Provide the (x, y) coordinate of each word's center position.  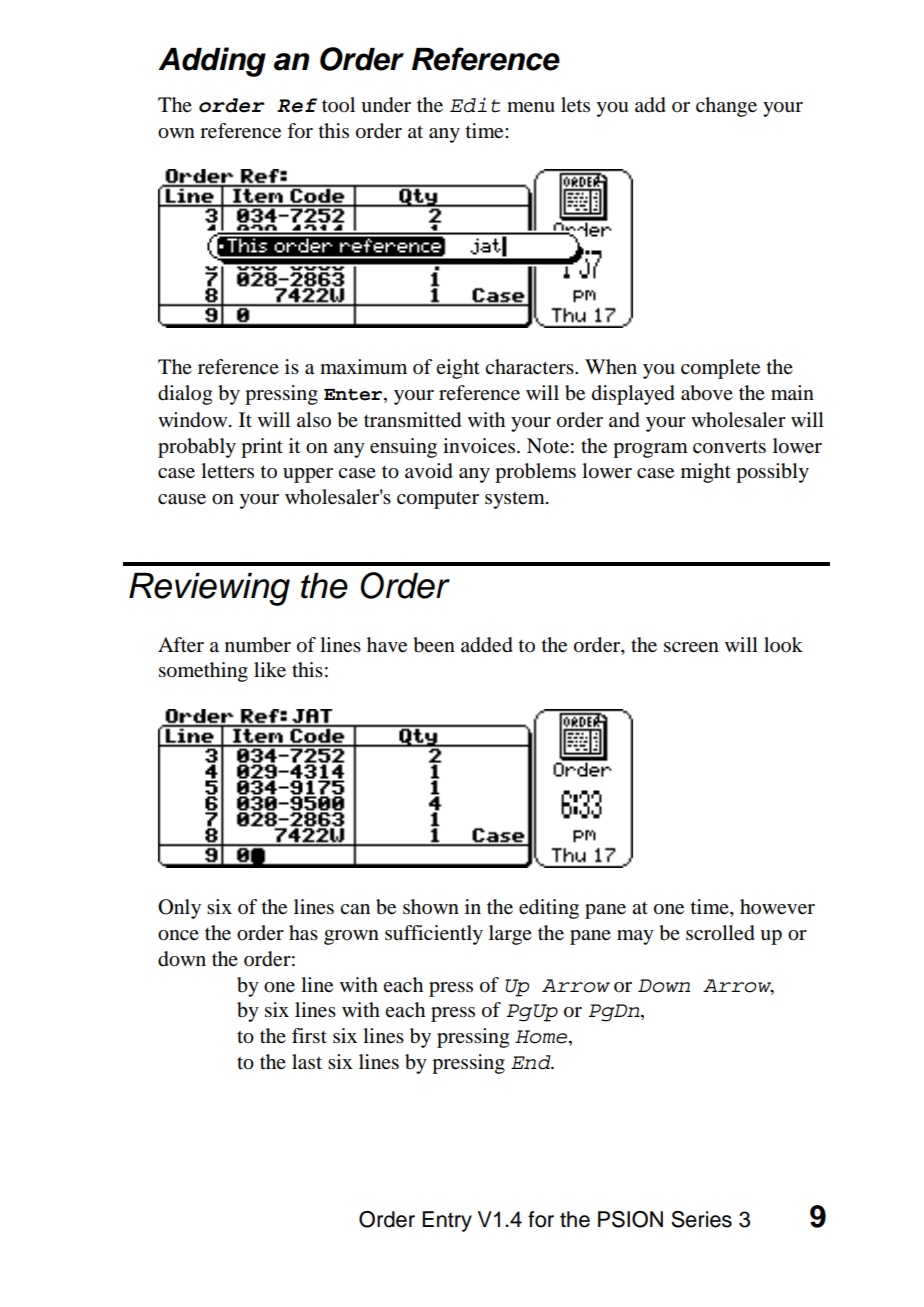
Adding (212, 62)
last (307, 1062)
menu (531, 107)
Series (701, 1219)
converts (729, 447)
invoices (480, 446)
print (262, 448)
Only (179, 909)
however (777, 907)
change (726, 107)
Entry (447, 1221)
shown (431, 907)
